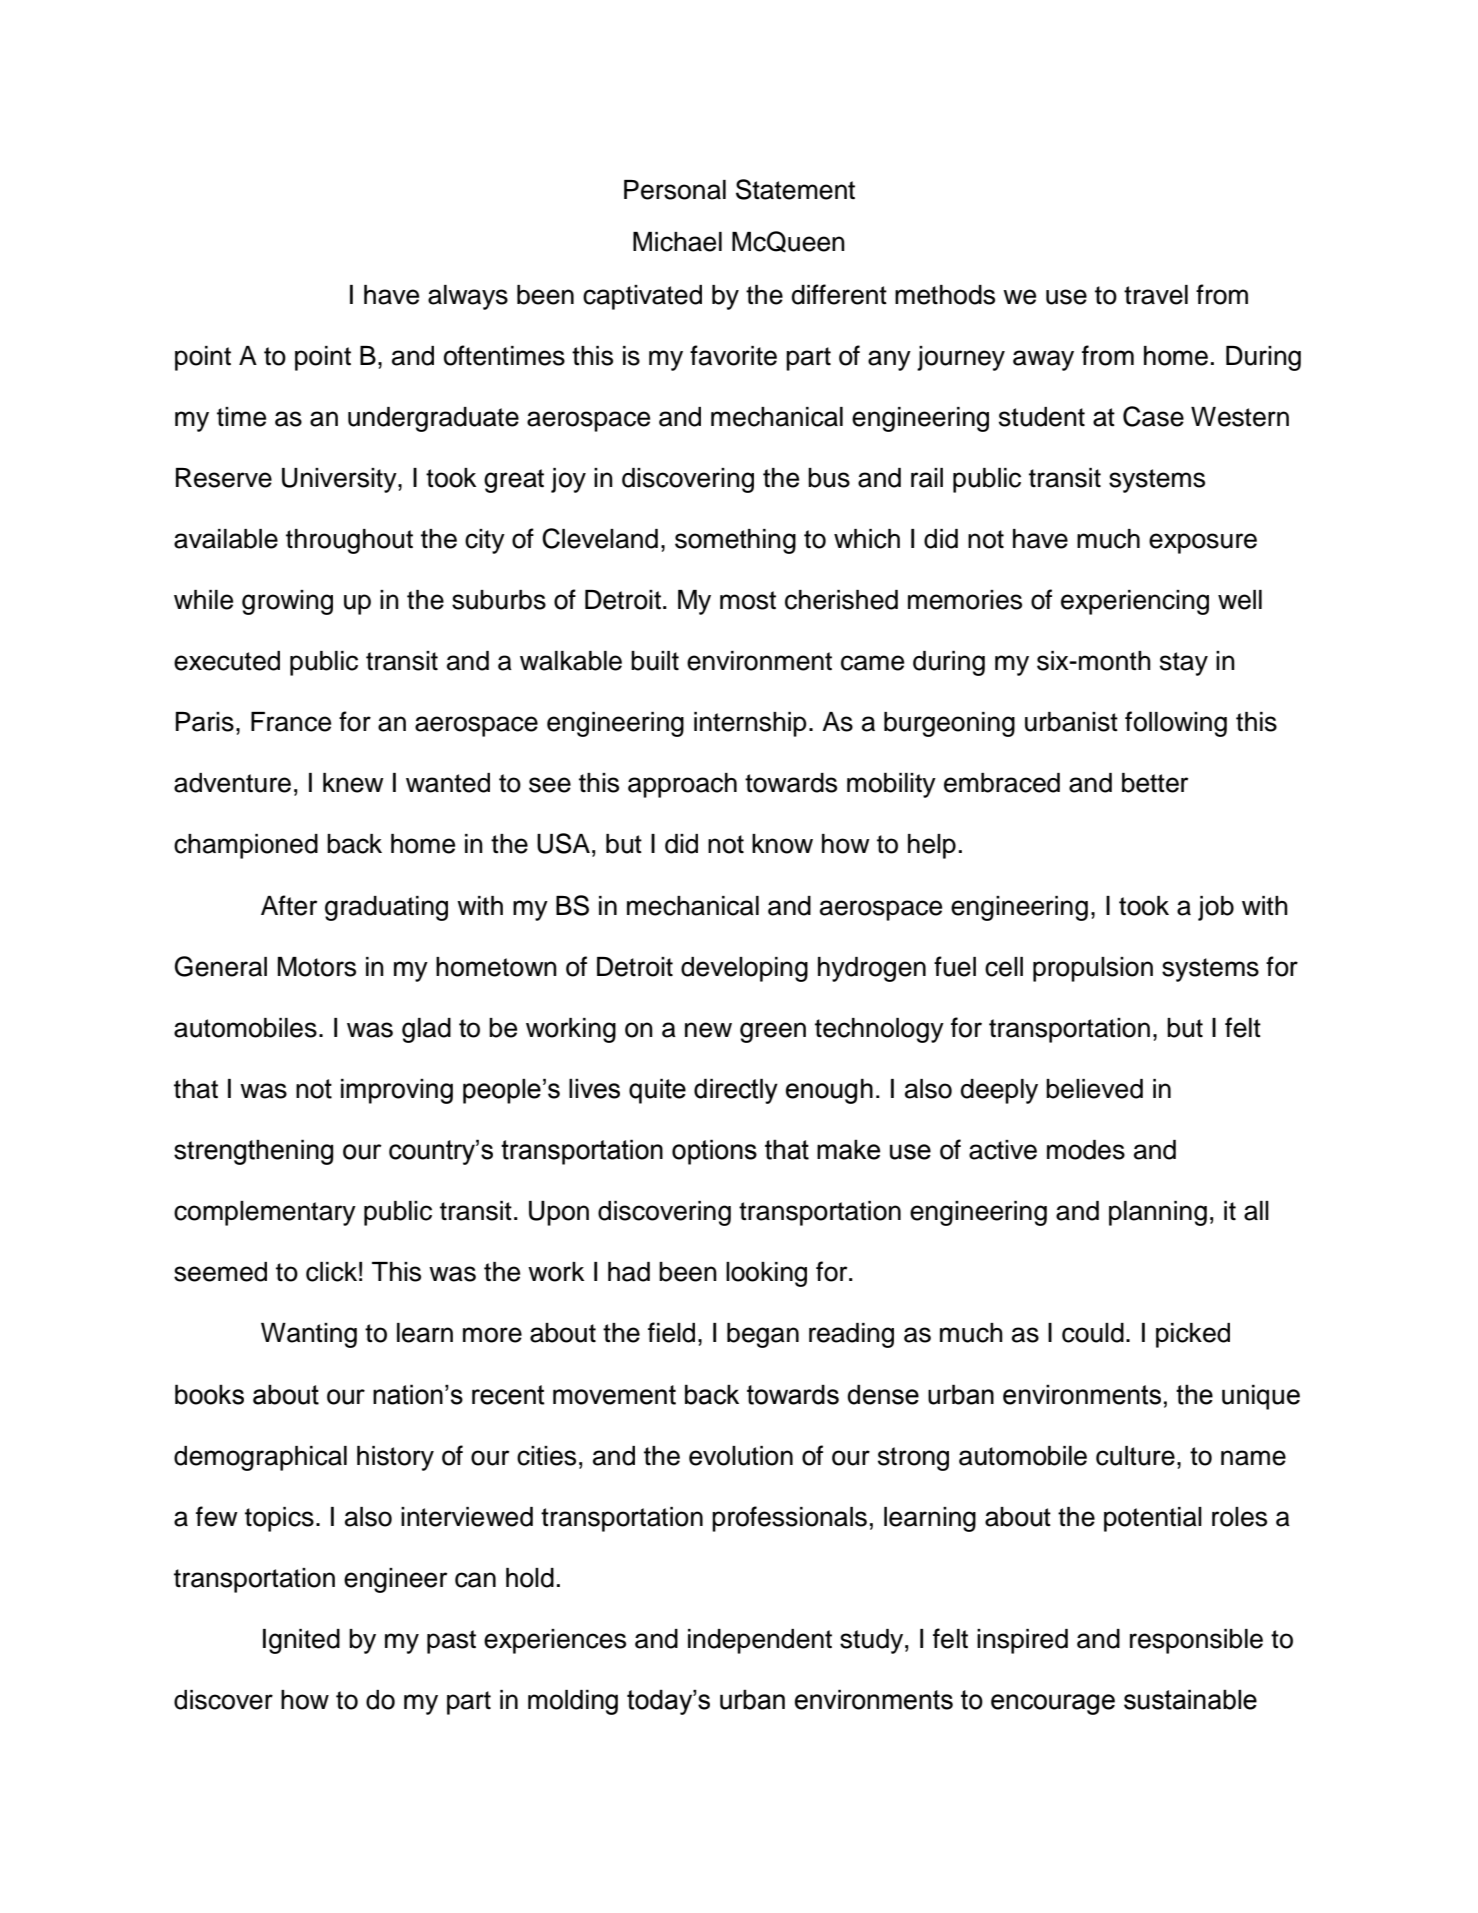 The width and height of the screenshot is (1478, 1913). What do you see at coordinates (317, 967) in the screenshot?
I see `Motors` at bounding box center [317, 967].
